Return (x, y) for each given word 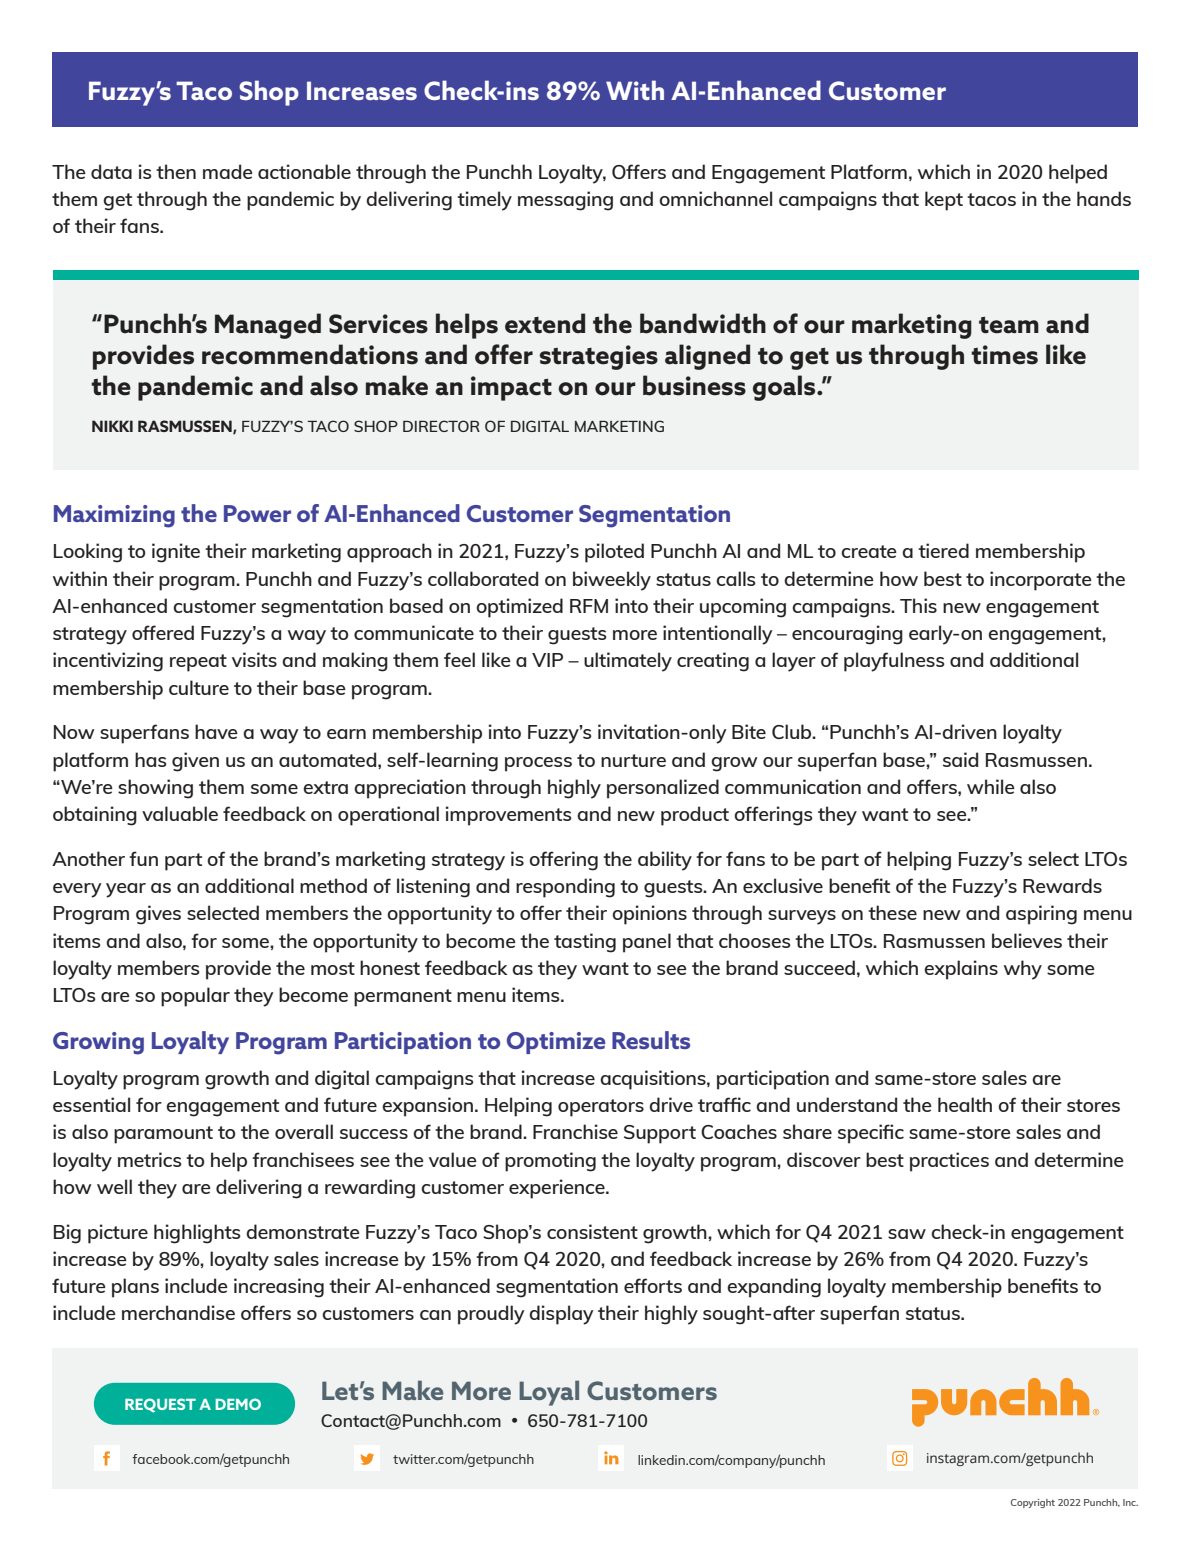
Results (651, 1040)
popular (195, 997)
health (965, 1104)
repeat (198, 663)
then (176, 171)
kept (944, 201)
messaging (565, 201)
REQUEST (160, 1405)
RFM (589, 606)
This (918, 605)
